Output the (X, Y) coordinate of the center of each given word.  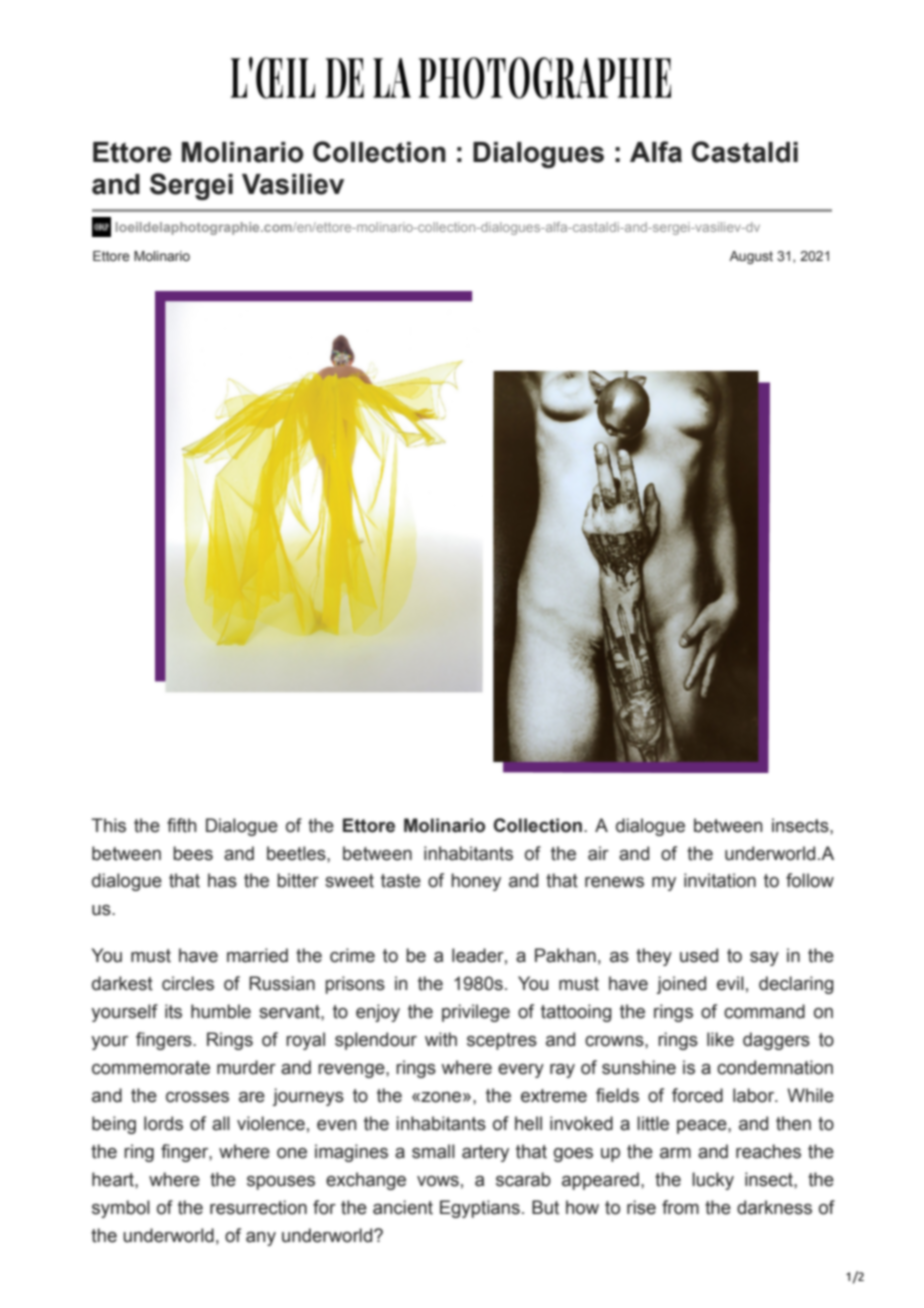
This (108, 825)
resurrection (258, 1207)
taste (401, 881)
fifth (182, 825)
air (598, 853)
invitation (720, 880)
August (751, 257)
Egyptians (480, 1209)
